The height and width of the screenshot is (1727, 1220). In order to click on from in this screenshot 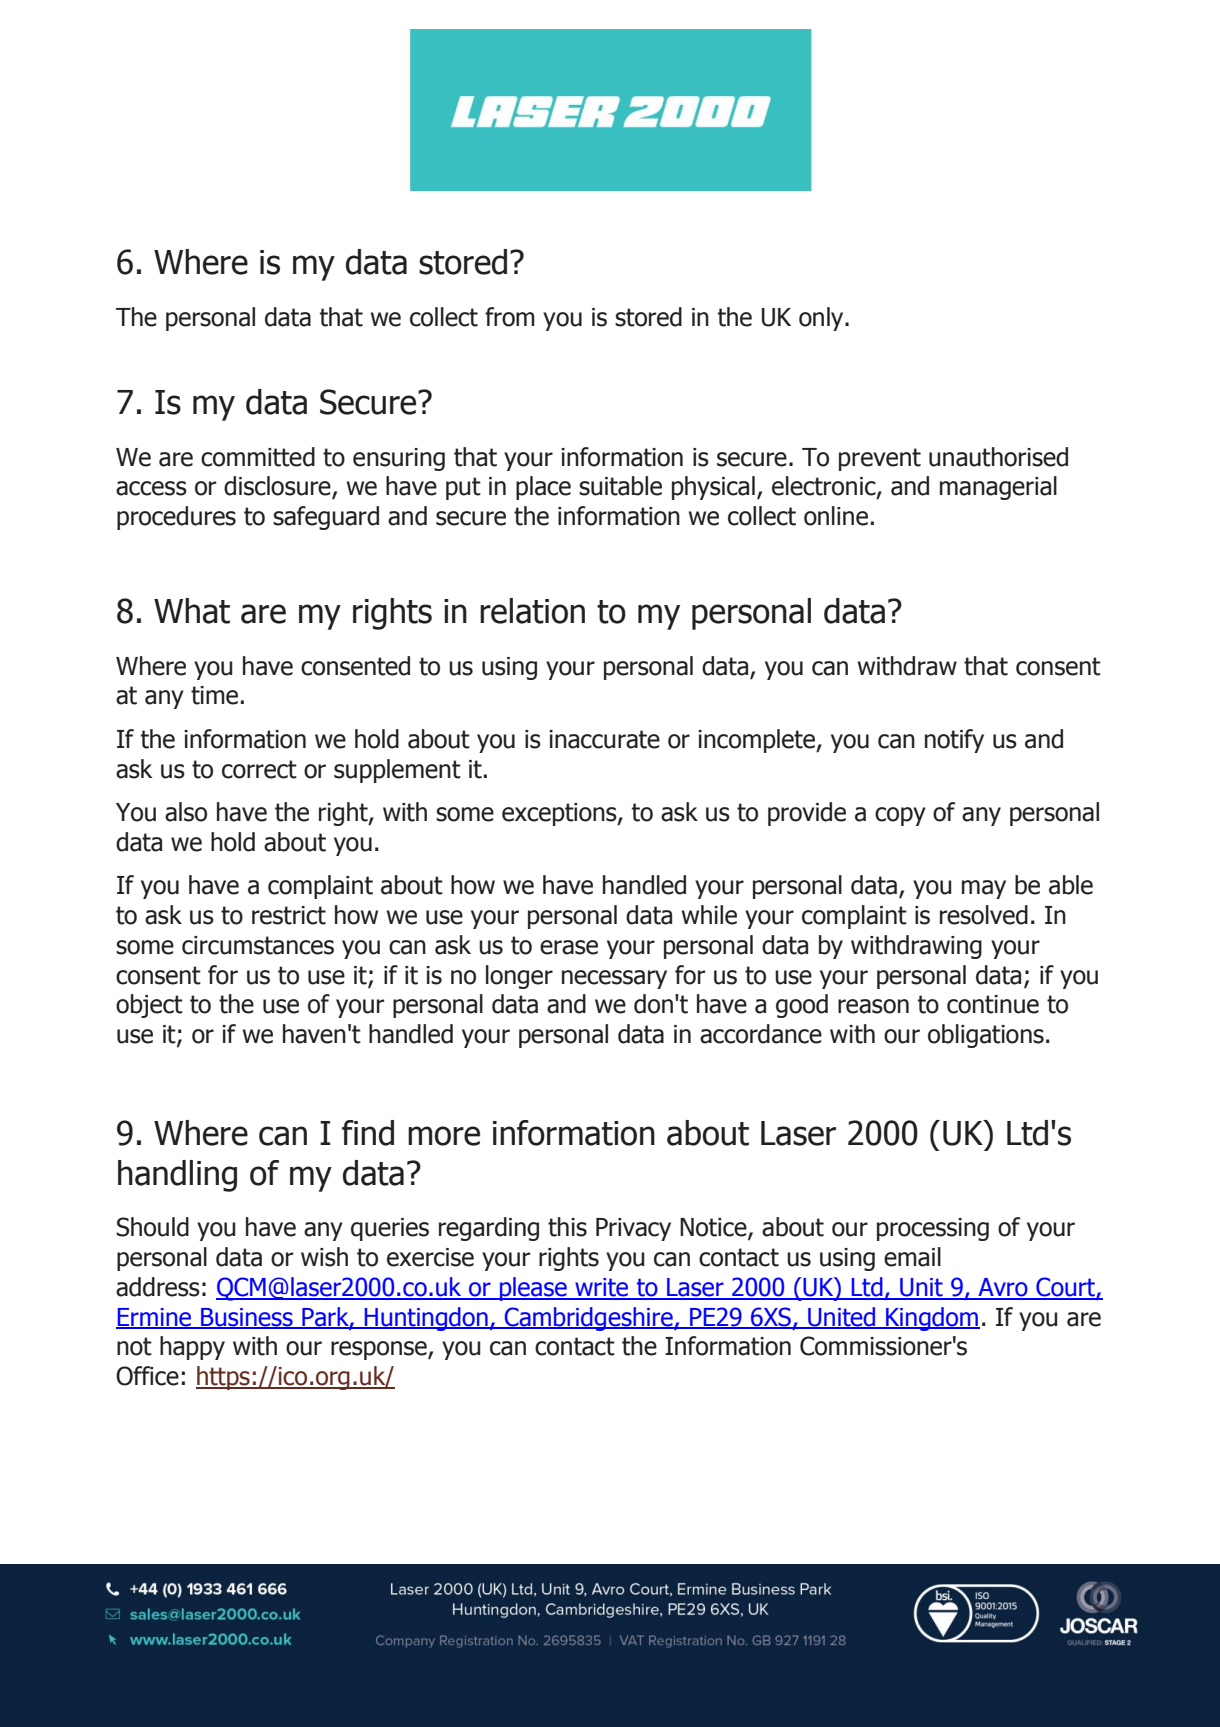, I will do `click(510, 317)`.
